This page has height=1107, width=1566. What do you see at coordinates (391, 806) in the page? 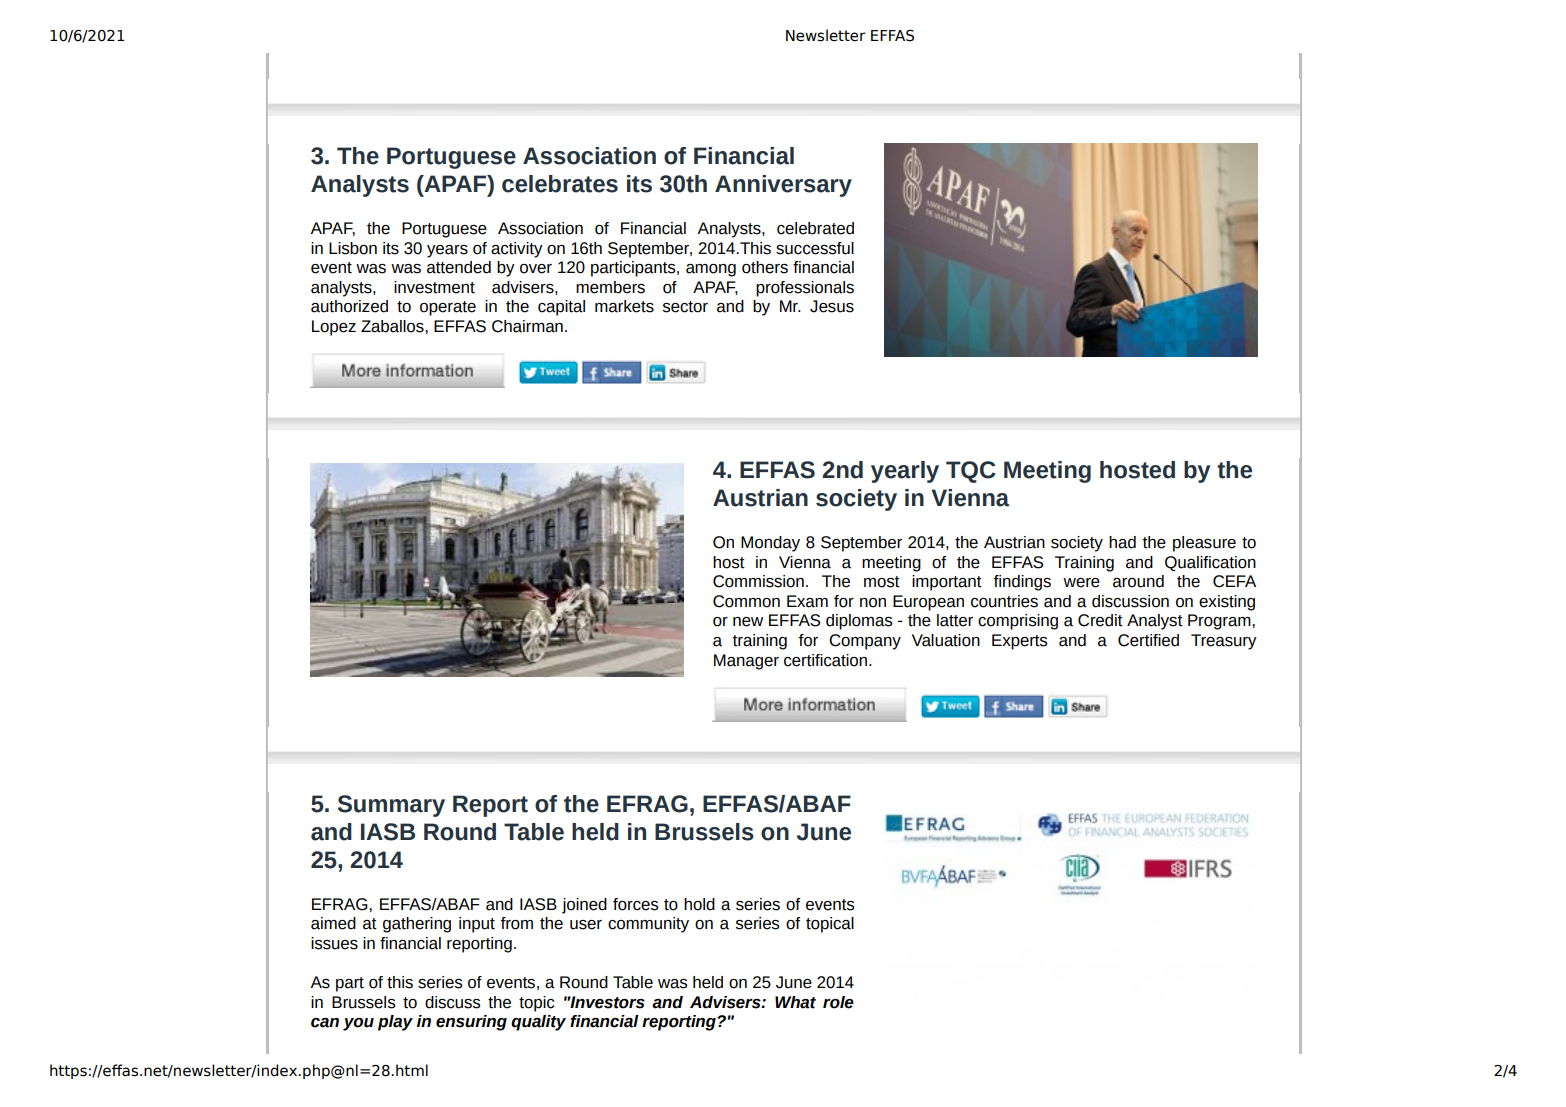
I see `Summary` at bounding box center [391, 806].
